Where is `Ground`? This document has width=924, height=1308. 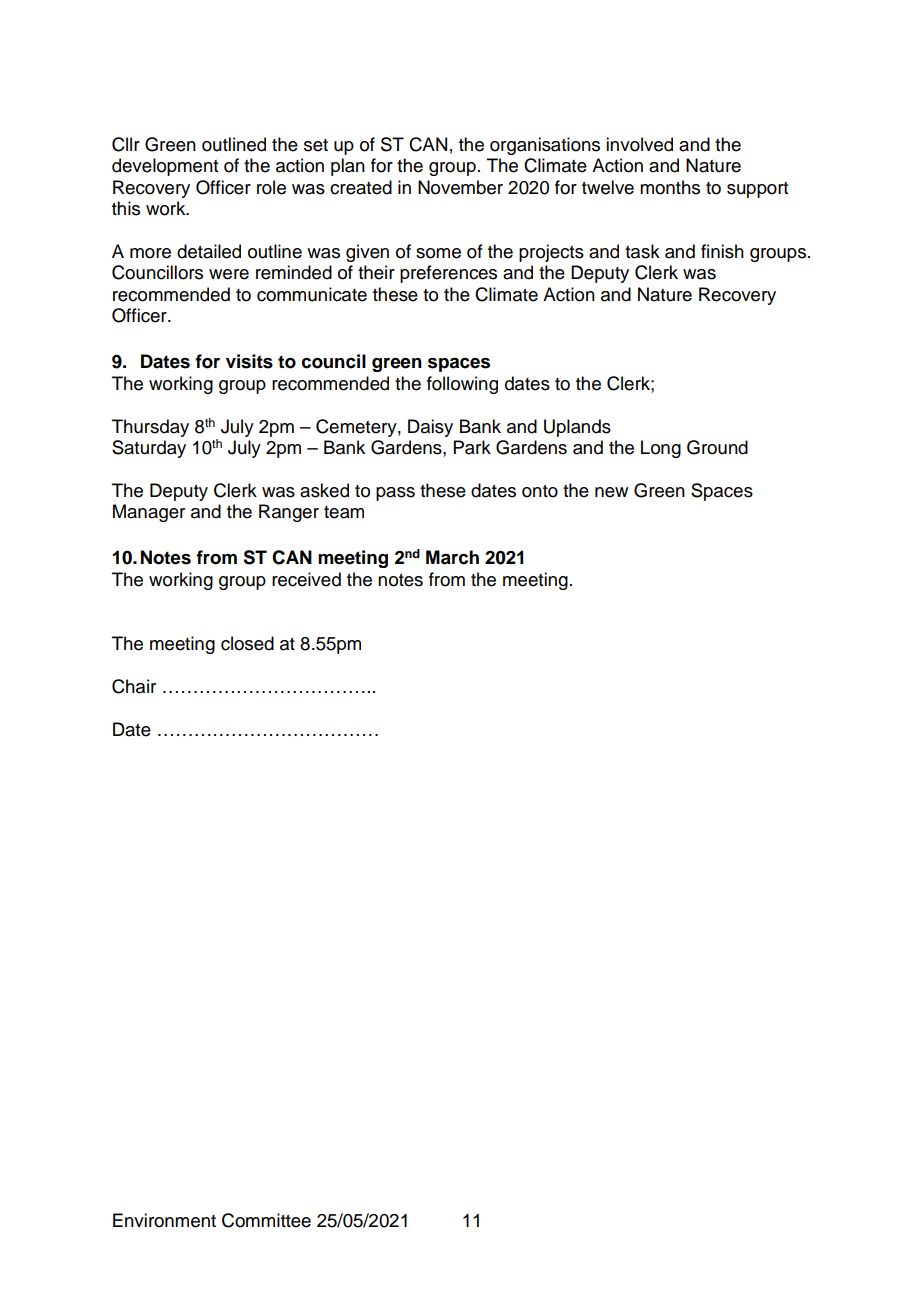 Ground is located at coordinates (717, 447).
